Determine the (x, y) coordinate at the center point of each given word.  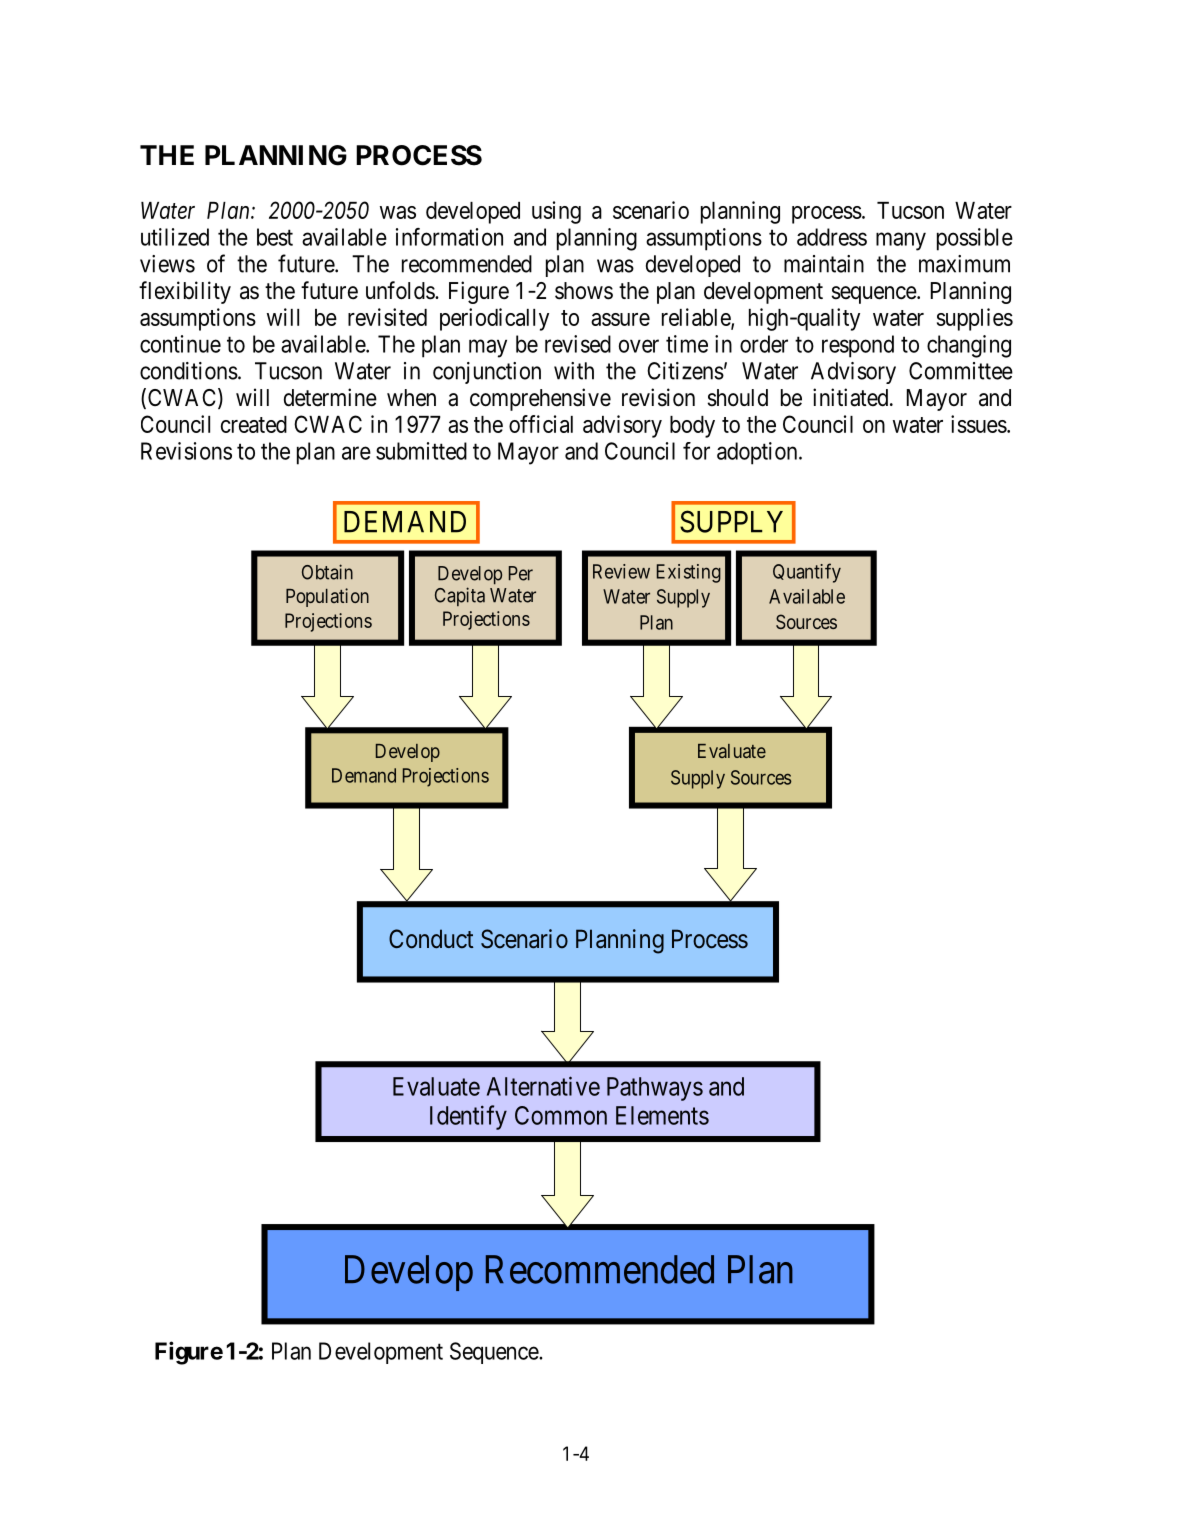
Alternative (543, 1086)
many (901, 241)
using (556, 212)
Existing (689, 573)
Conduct (431, 939)
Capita (460, 596)
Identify (468, 1117)
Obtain (327, 572)
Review (621, 571)
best (275, 237)
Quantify (807, 573)
